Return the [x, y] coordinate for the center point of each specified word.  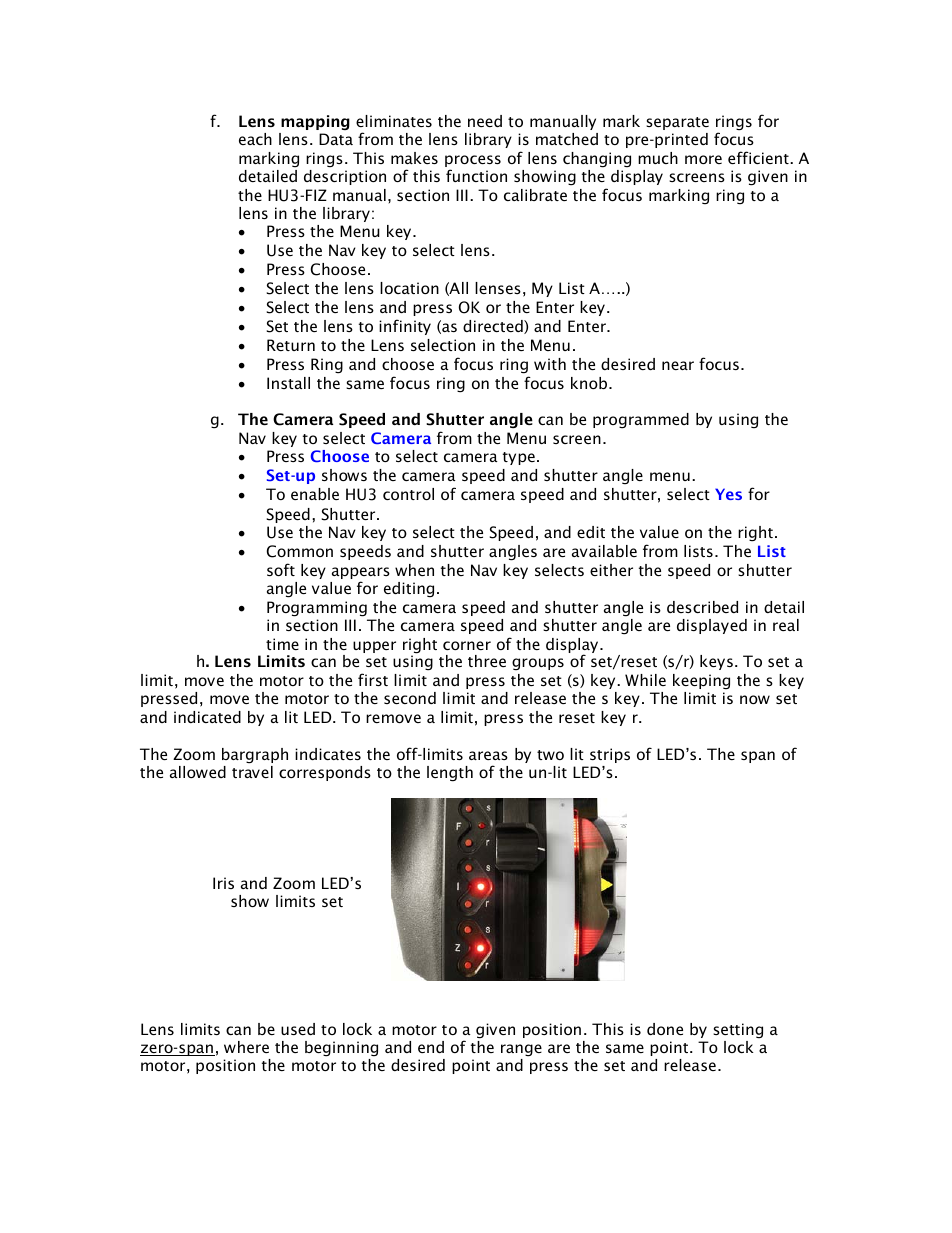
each [255, 139]
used [298, 1029]
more [703, 159]
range [521, 1050]
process [473, 162]
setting [738, 1030]
